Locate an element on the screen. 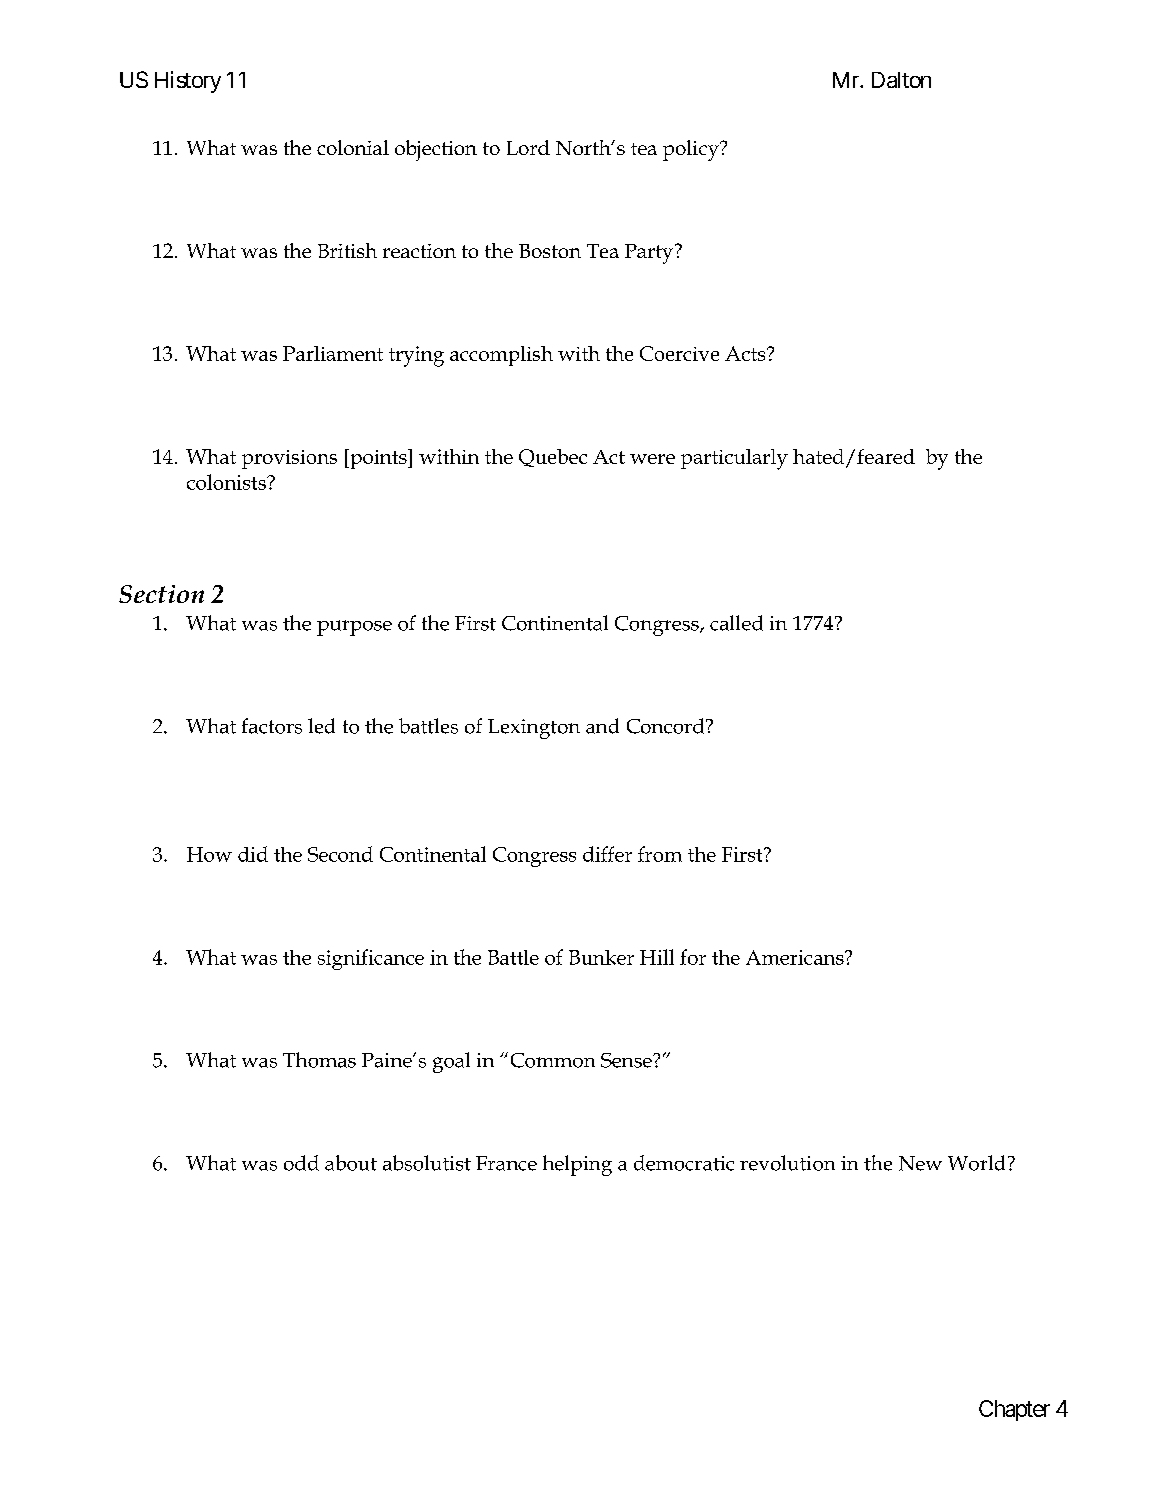 Image resolution: width=1151 pixels, height=1490 pixels. Quebec is located at coordinates (553, 458).
